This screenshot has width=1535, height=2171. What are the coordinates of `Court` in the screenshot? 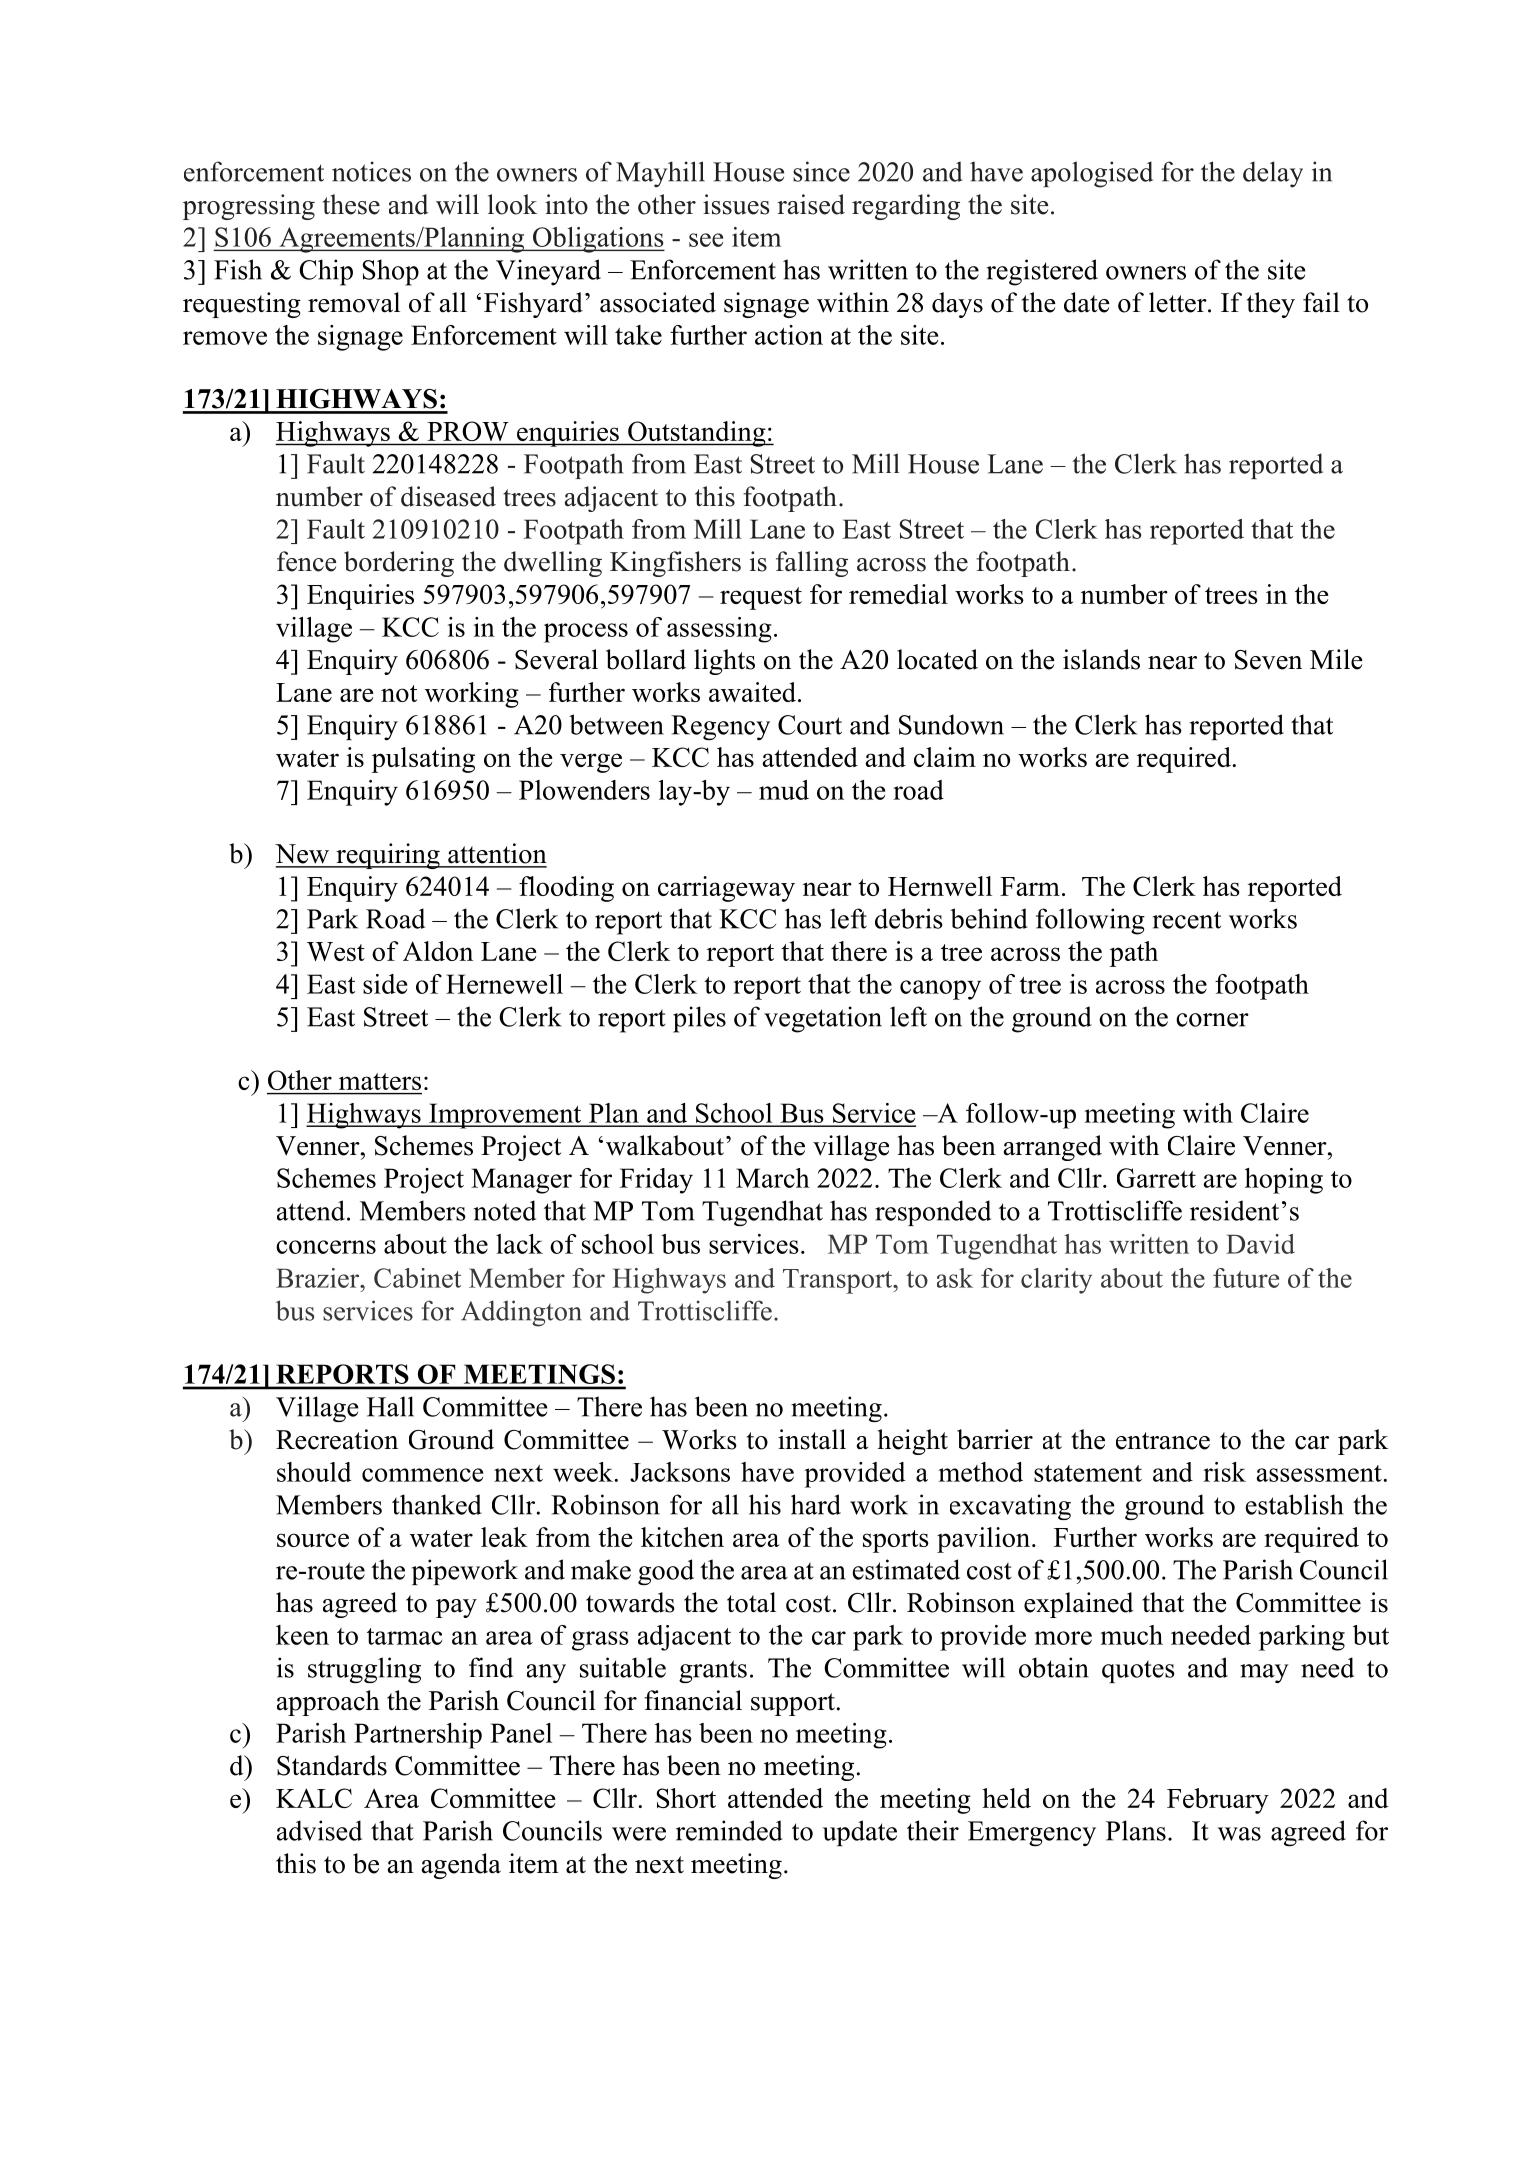 It's located at (810, 725).
